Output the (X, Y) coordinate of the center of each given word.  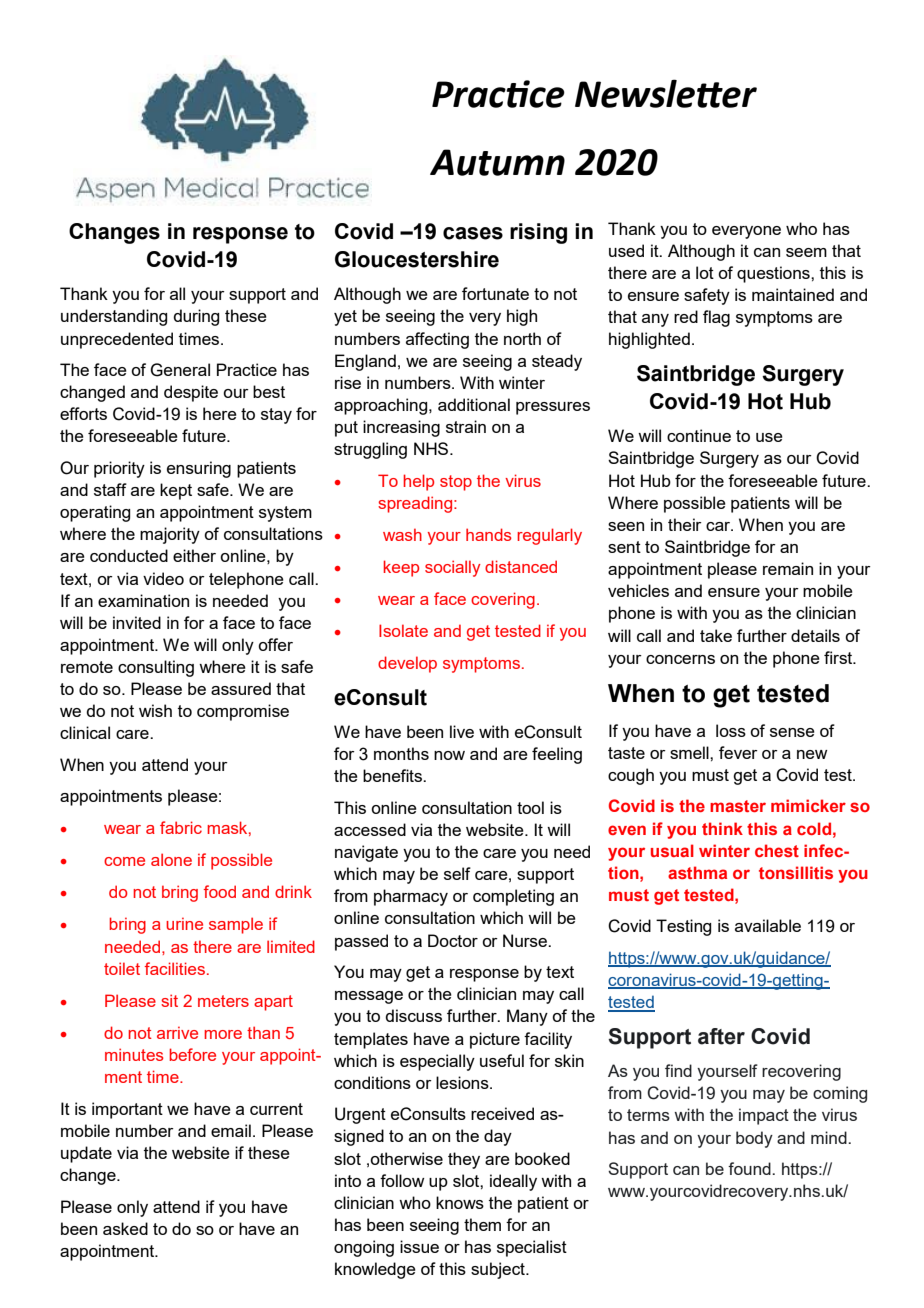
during (196, 317)
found (750, 1168)
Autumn (497, 162)
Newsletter (666, 93)
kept (176, 491)
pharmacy (411, 897)
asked (125, 1228)
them (482, 1224)
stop (456, 483)
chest (777, 850)
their (685, 524)
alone (171, 859)
